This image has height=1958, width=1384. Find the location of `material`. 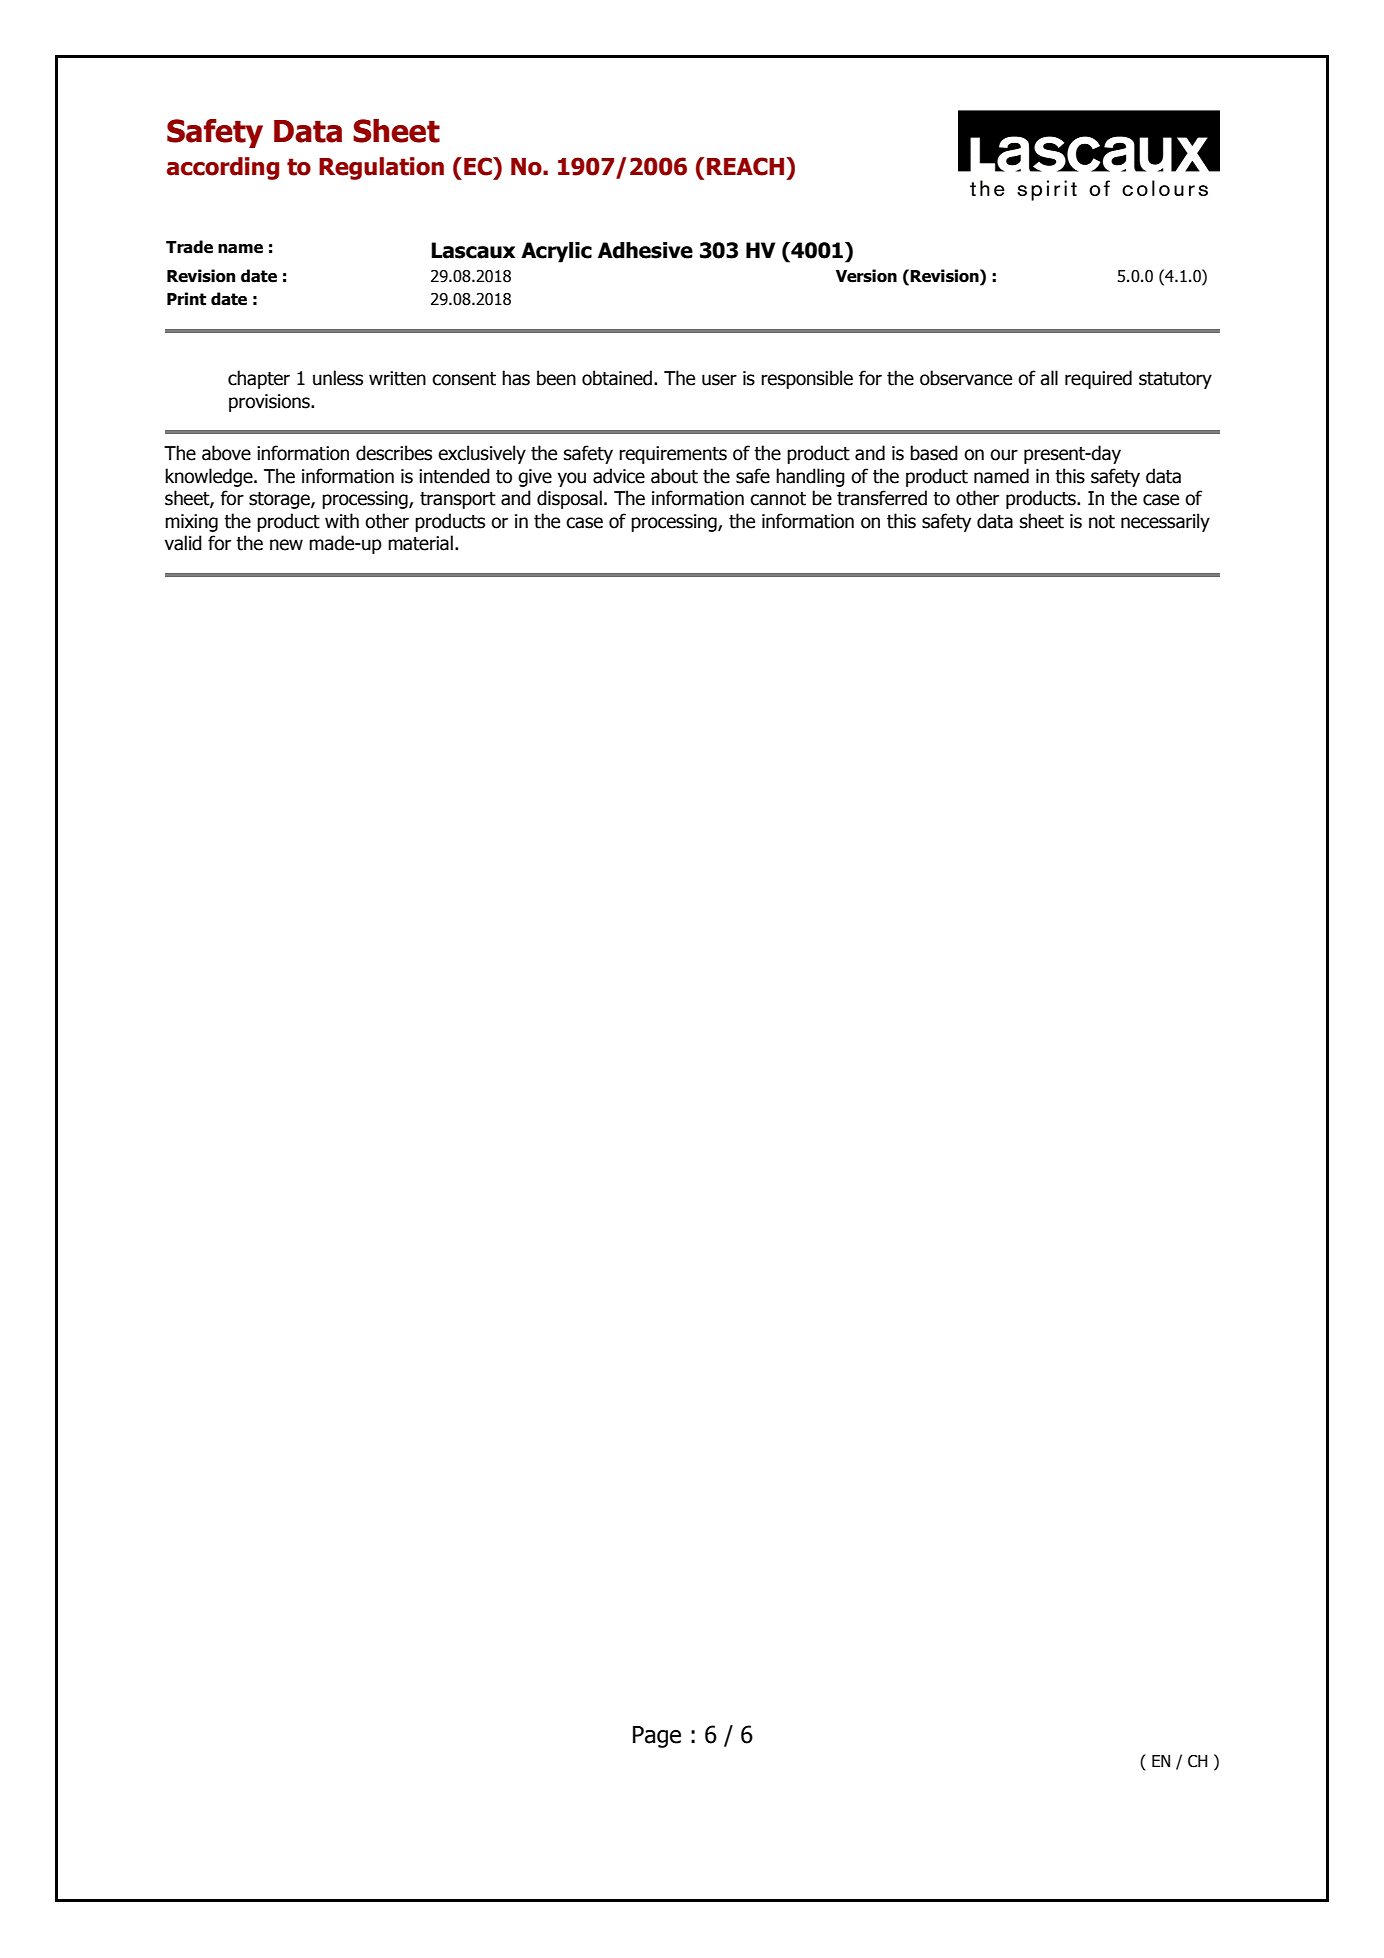

material is located at coordinates (420, 543).
